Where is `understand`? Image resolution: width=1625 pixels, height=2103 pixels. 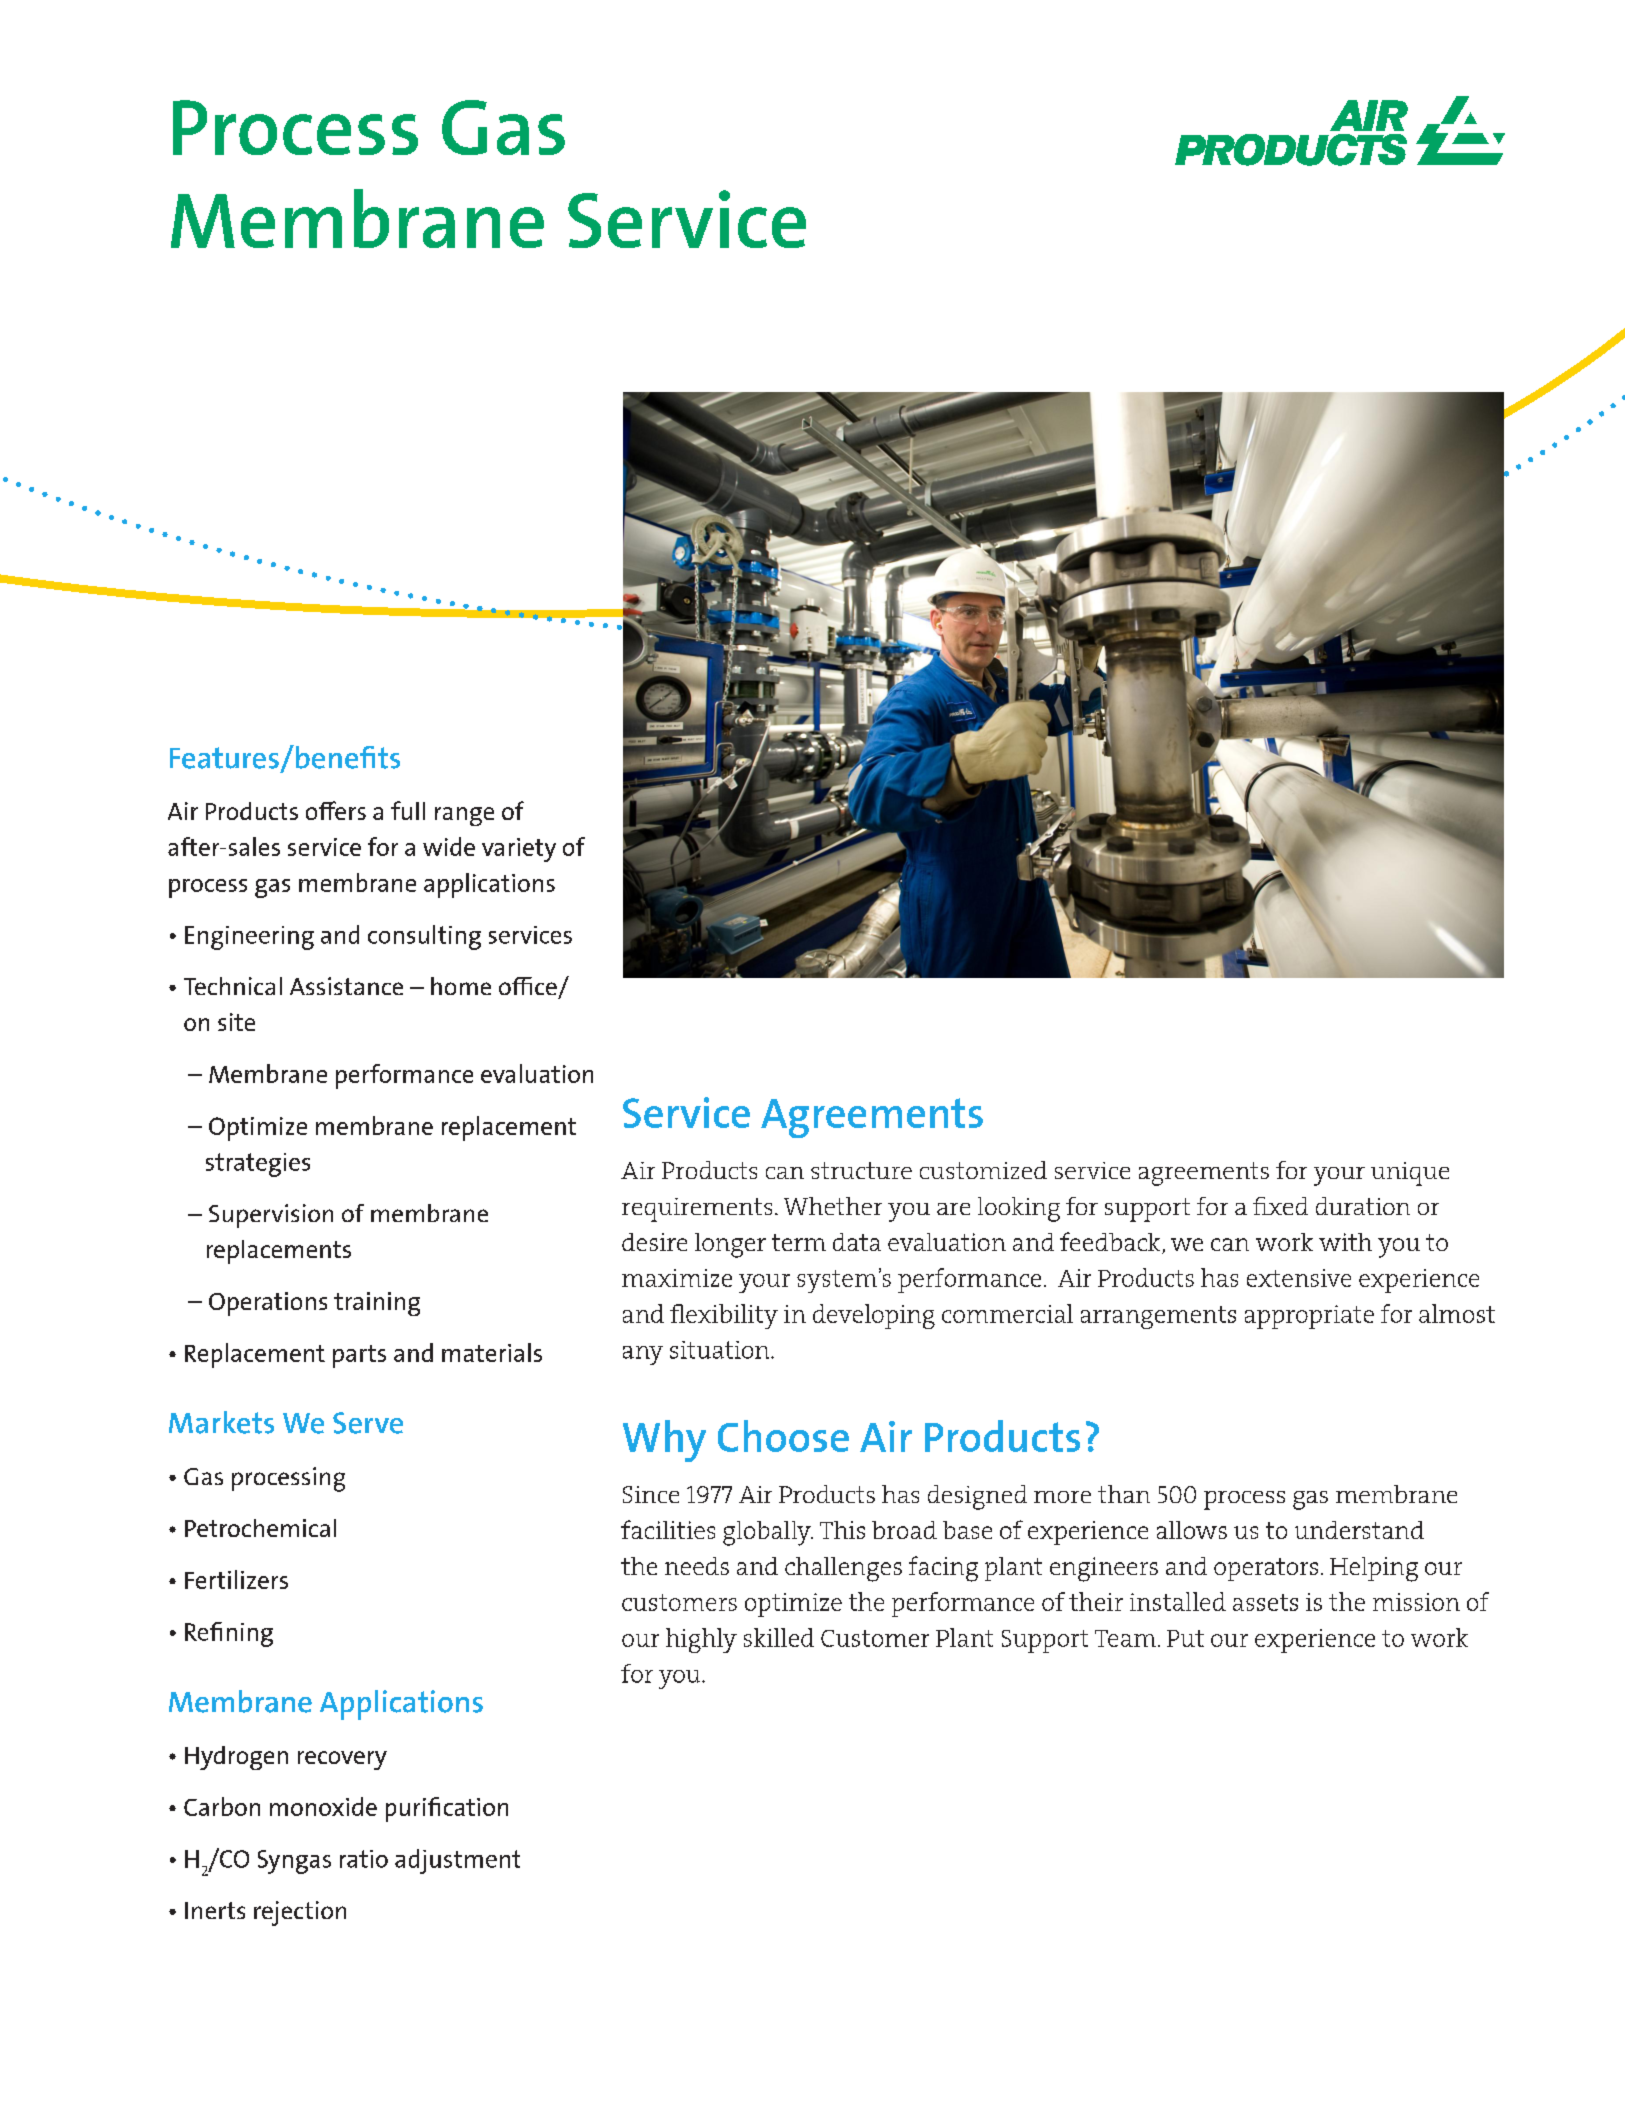 understand is located at coordinates (1359, 1530).
